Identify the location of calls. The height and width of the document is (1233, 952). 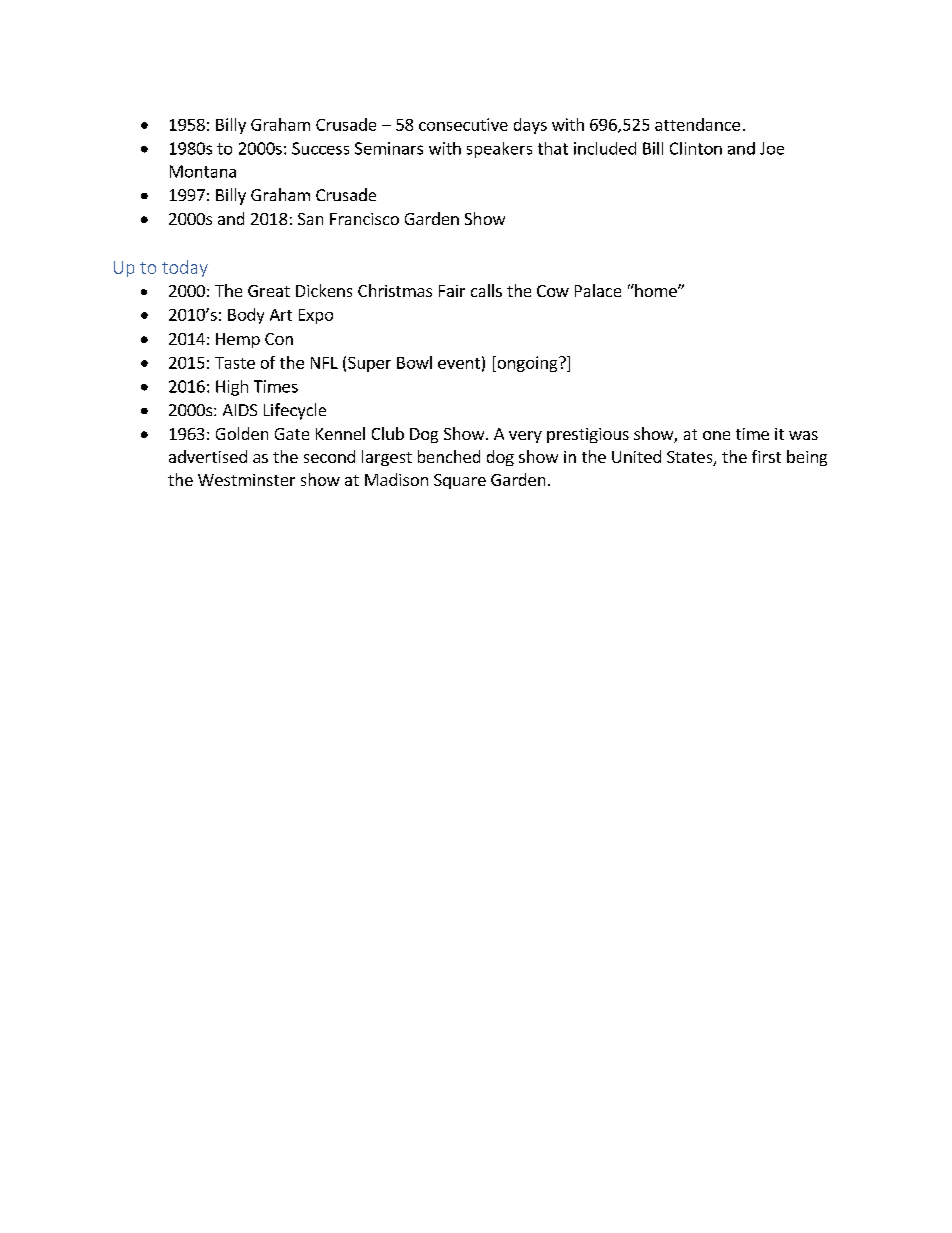
(486, 290).
